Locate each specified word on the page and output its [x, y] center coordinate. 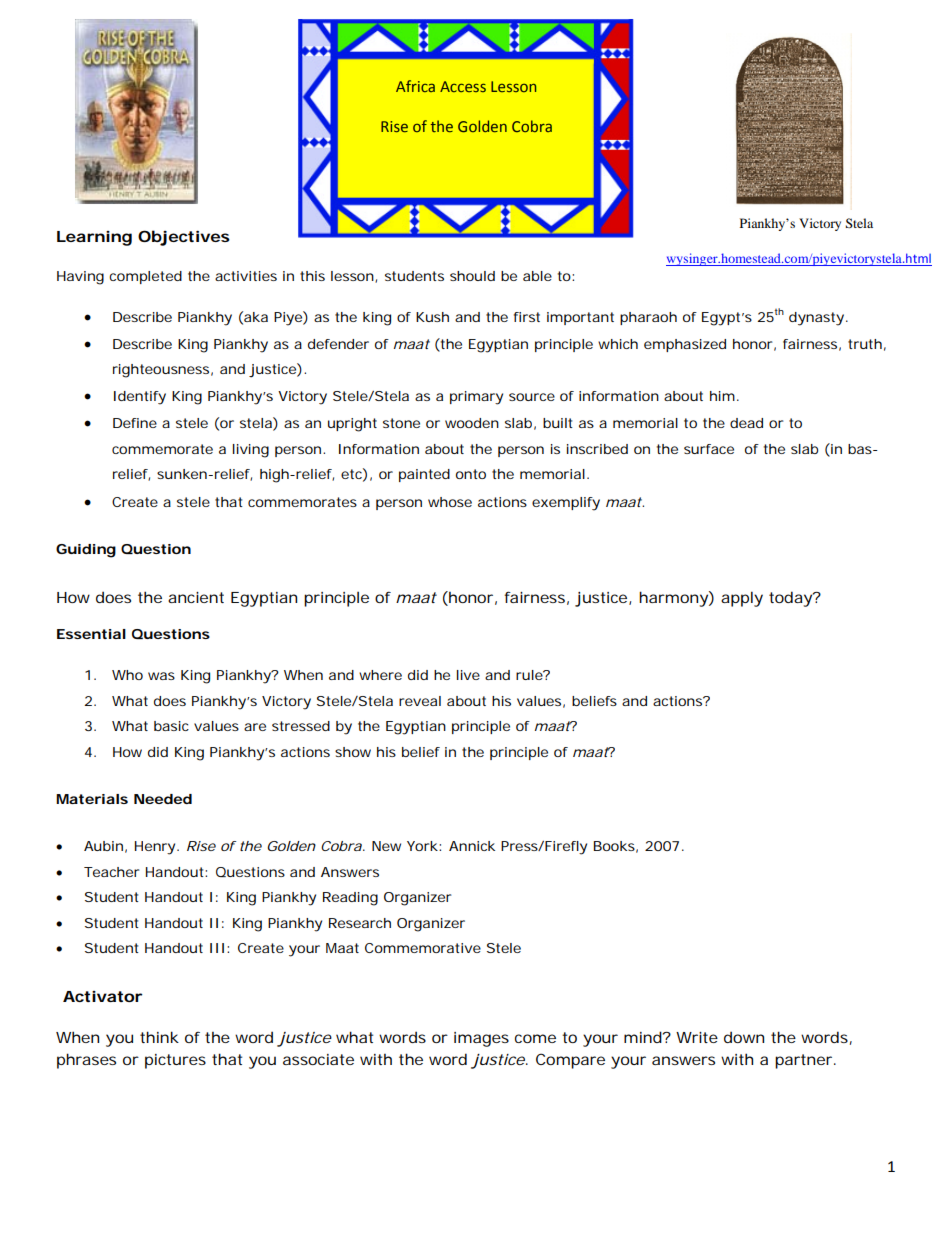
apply [742, 599]
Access [463, 86]
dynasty [818, 319]
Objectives [184, 238]
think [159, 1037]
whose [450, 502]
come [535, 1038]
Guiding [86, 551]
